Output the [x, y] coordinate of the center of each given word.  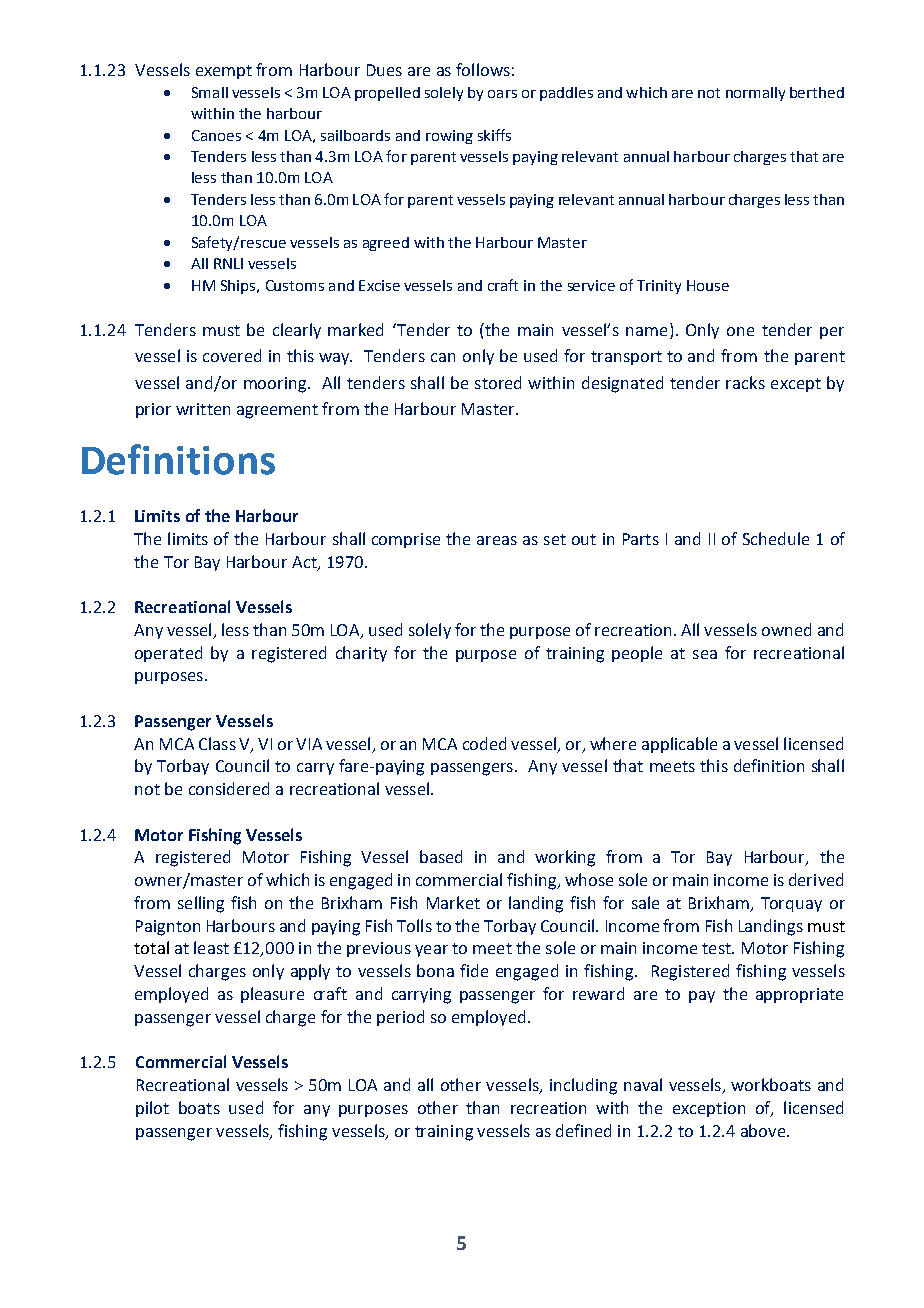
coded [484, 743]
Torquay [791, 904]
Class [217, 743]
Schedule [776, 538]
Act [305, 563]
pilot [152, 1109]
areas [497, 540]
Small [210, 92]
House [708, 285]
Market [453, 902]
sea [705, 654]
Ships [239, 287]
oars [502, 94]
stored [498, 382]
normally [755, 94]
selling [201, 904]
